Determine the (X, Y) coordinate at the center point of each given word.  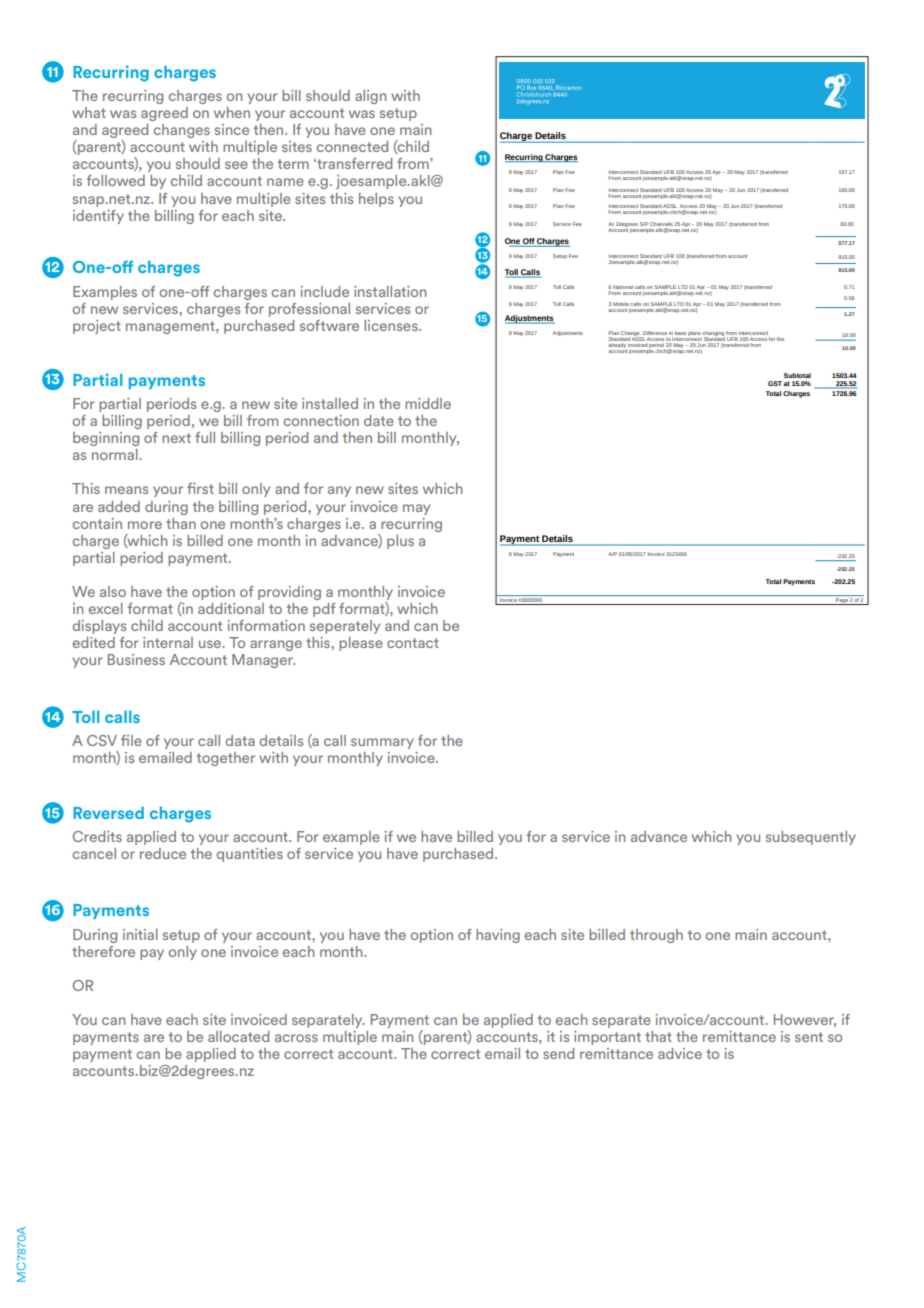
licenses (392, 325)
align (370, 97)
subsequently (811, 838)
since (232, 129)
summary (382, 743)
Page (842, 601)
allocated (238, 1036)
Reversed (108, 812)
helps (376, 200)
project (97, 327)
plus (400, 542)
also (113, 591)
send (558, 1053)
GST (775, 383)
